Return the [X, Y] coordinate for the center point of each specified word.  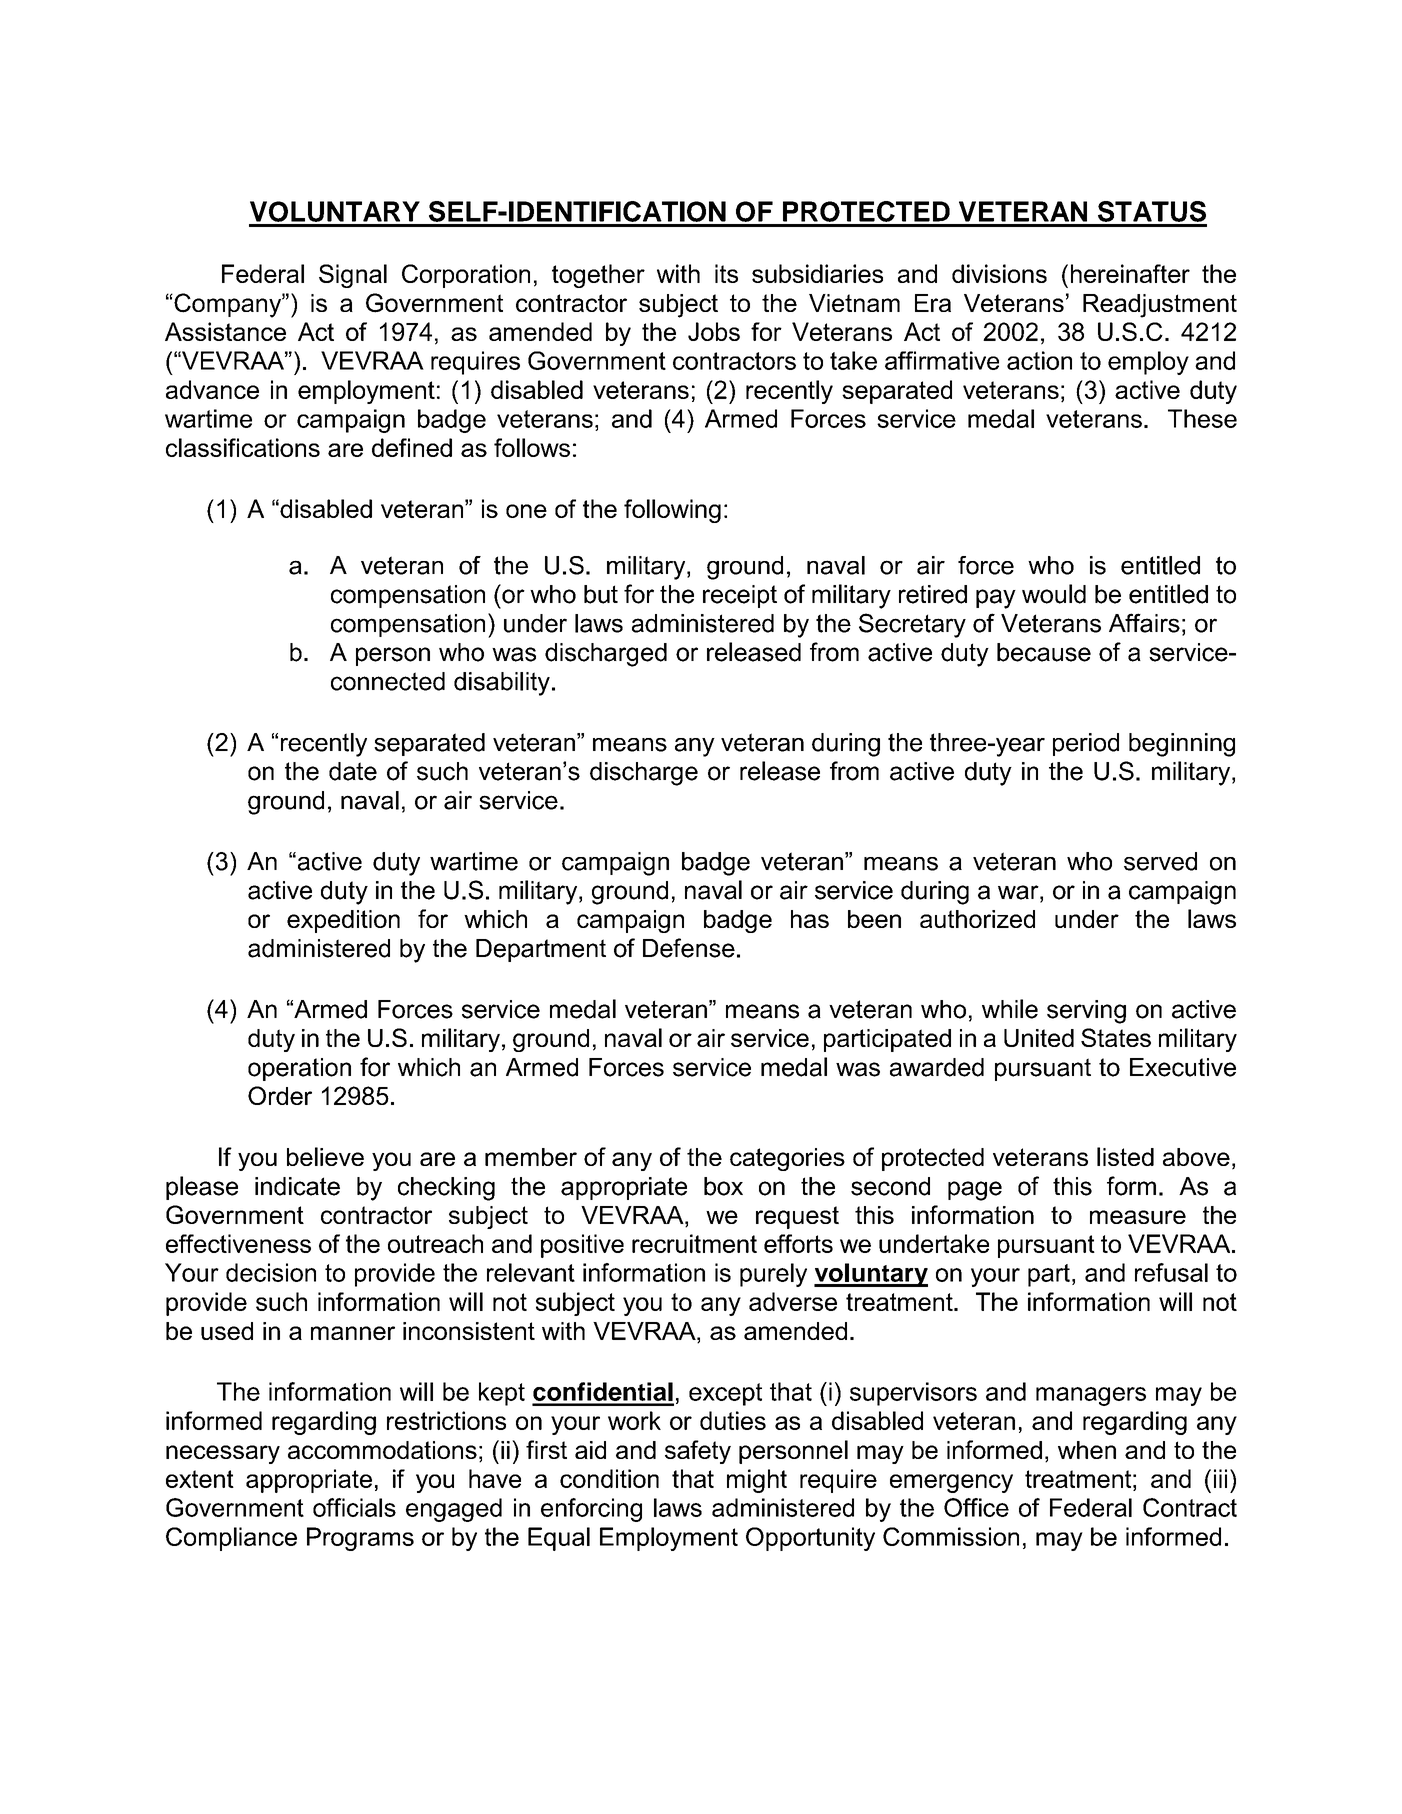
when [1087, 1450]
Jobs [714, 331]
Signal [353, 276]
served [1160, 861]
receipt [740, 596]
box [723, 1186]
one [526, 511]
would [1054, 594]
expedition [343, 921]
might [757, 1481]
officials [354, 1507]
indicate [297, 1186]
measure [1138, 1217]
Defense [689, 948]
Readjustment [1160, 306]
